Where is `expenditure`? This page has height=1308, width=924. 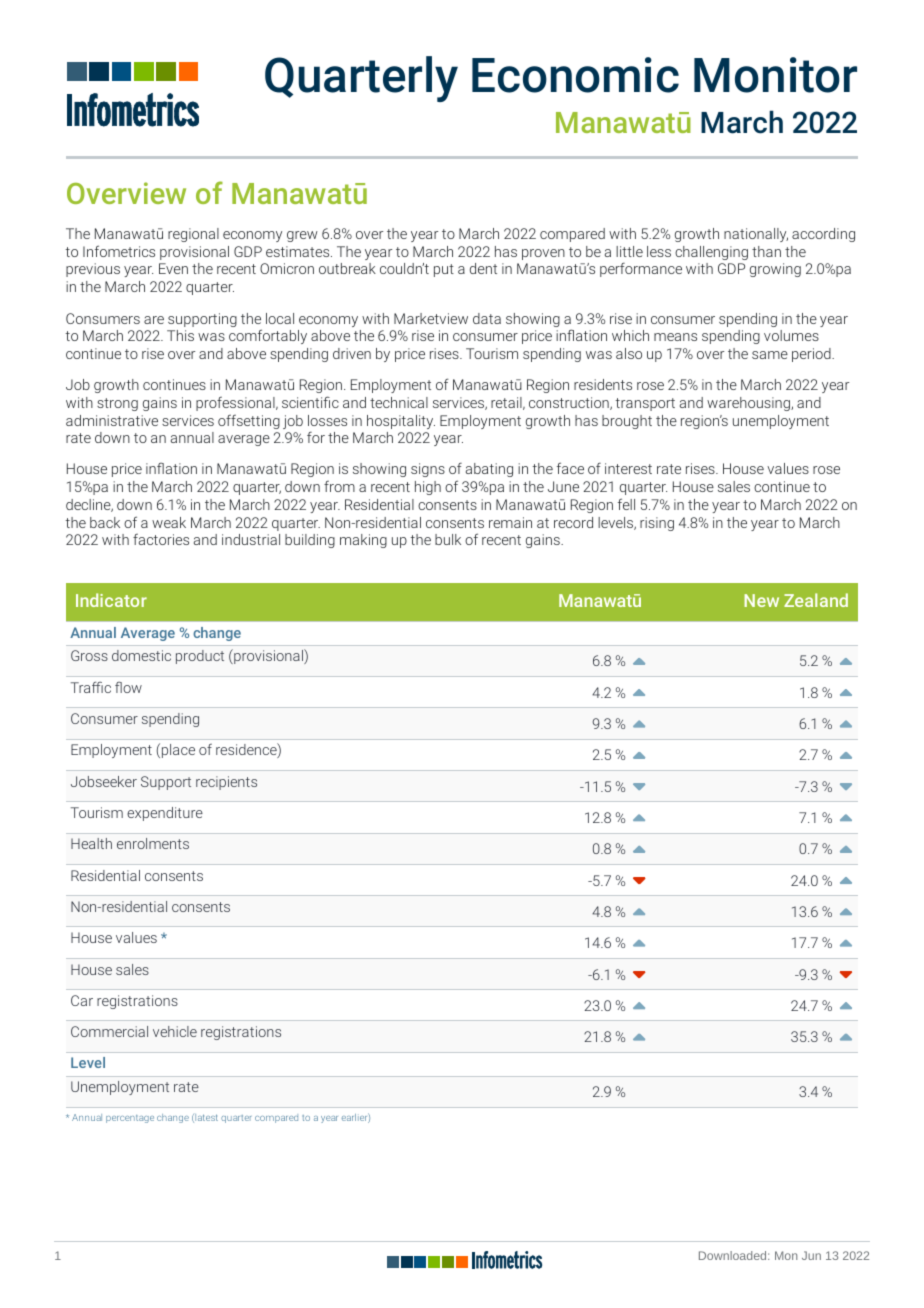
expenditure is located at coordinates (165, 814).
